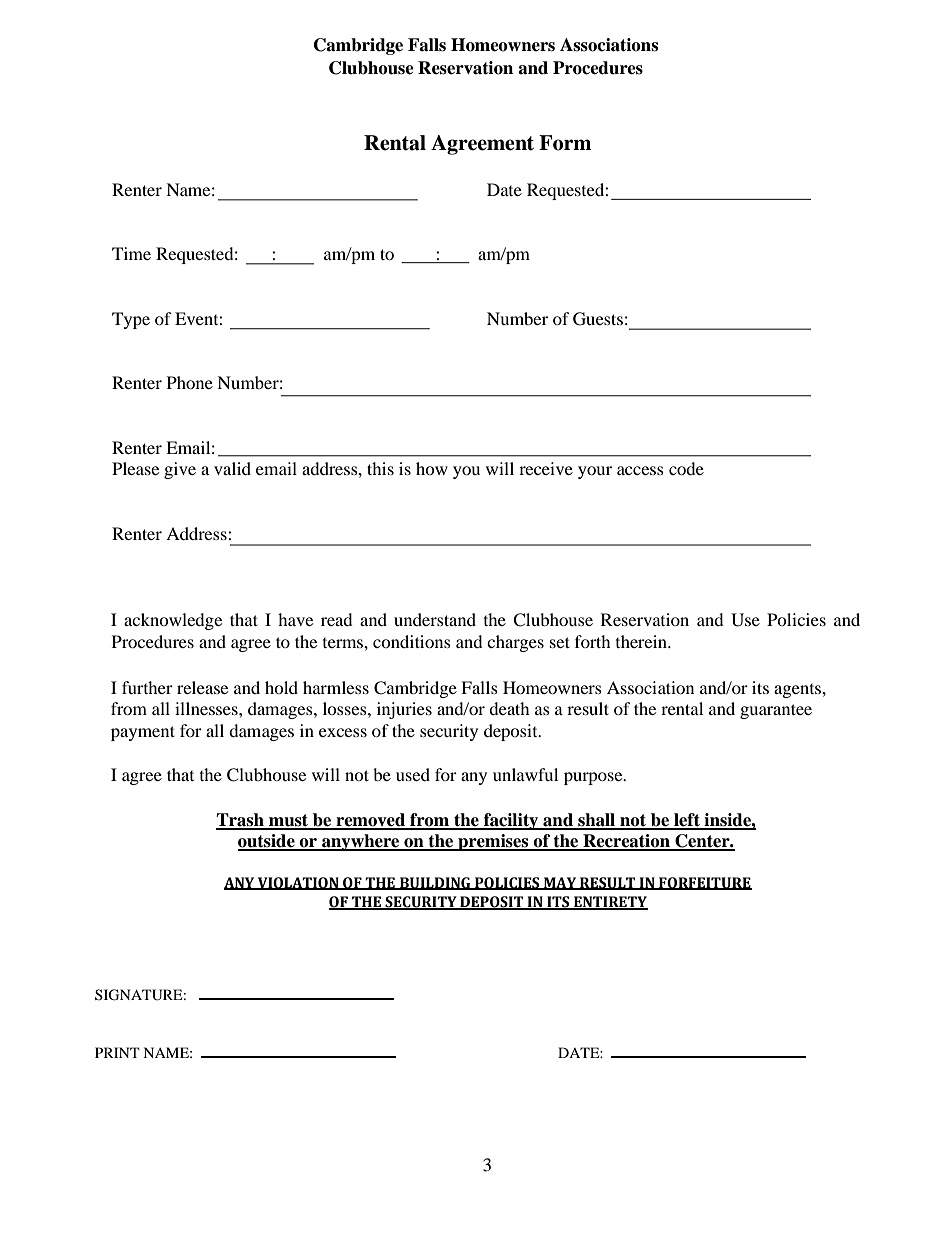 The height and width of the screenshot is (1233, 952). I want to click on PRINT, so click(117, 1052).
